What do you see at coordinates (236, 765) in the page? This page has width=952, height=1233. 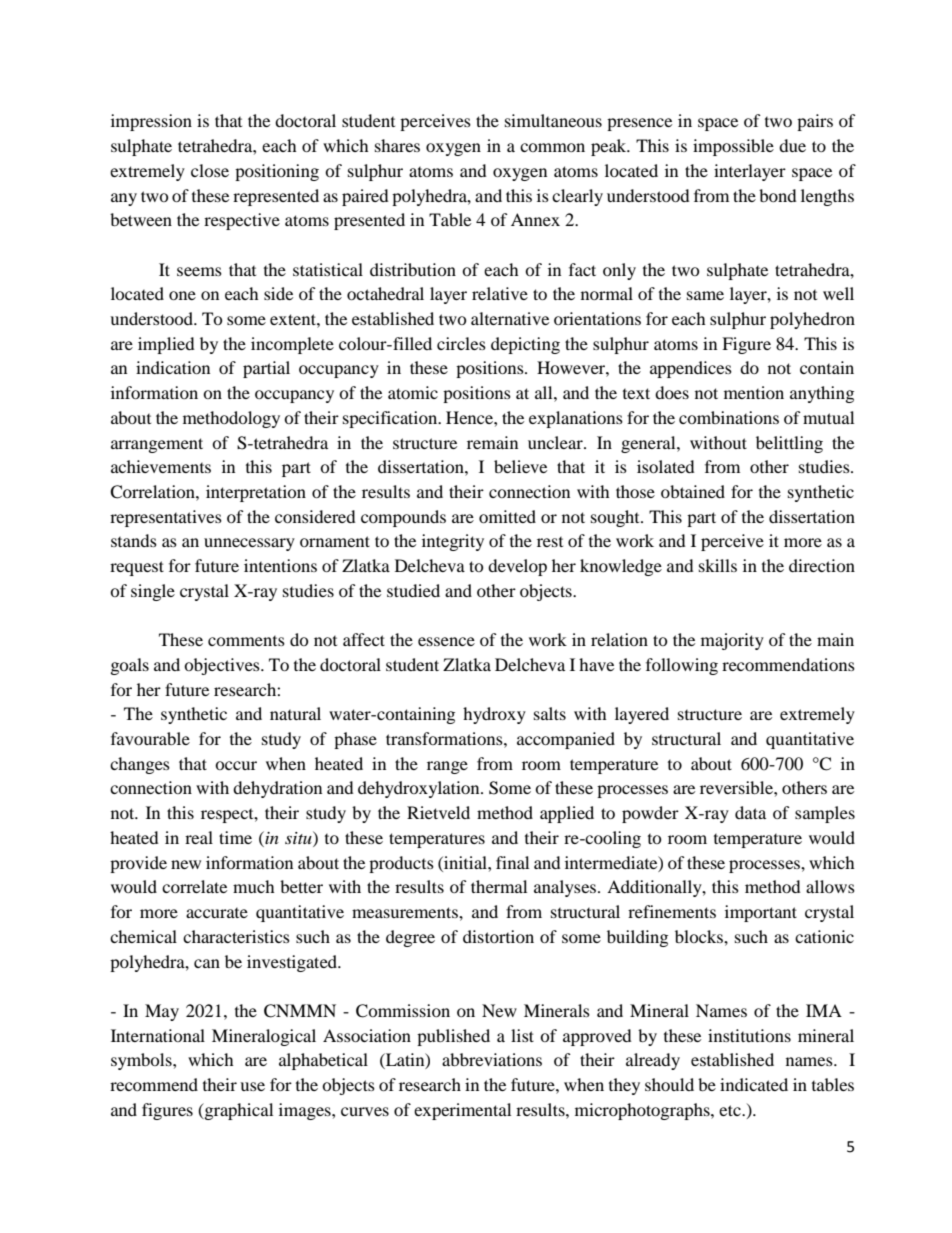 I see `occur` at bounding box center [236, 765].
